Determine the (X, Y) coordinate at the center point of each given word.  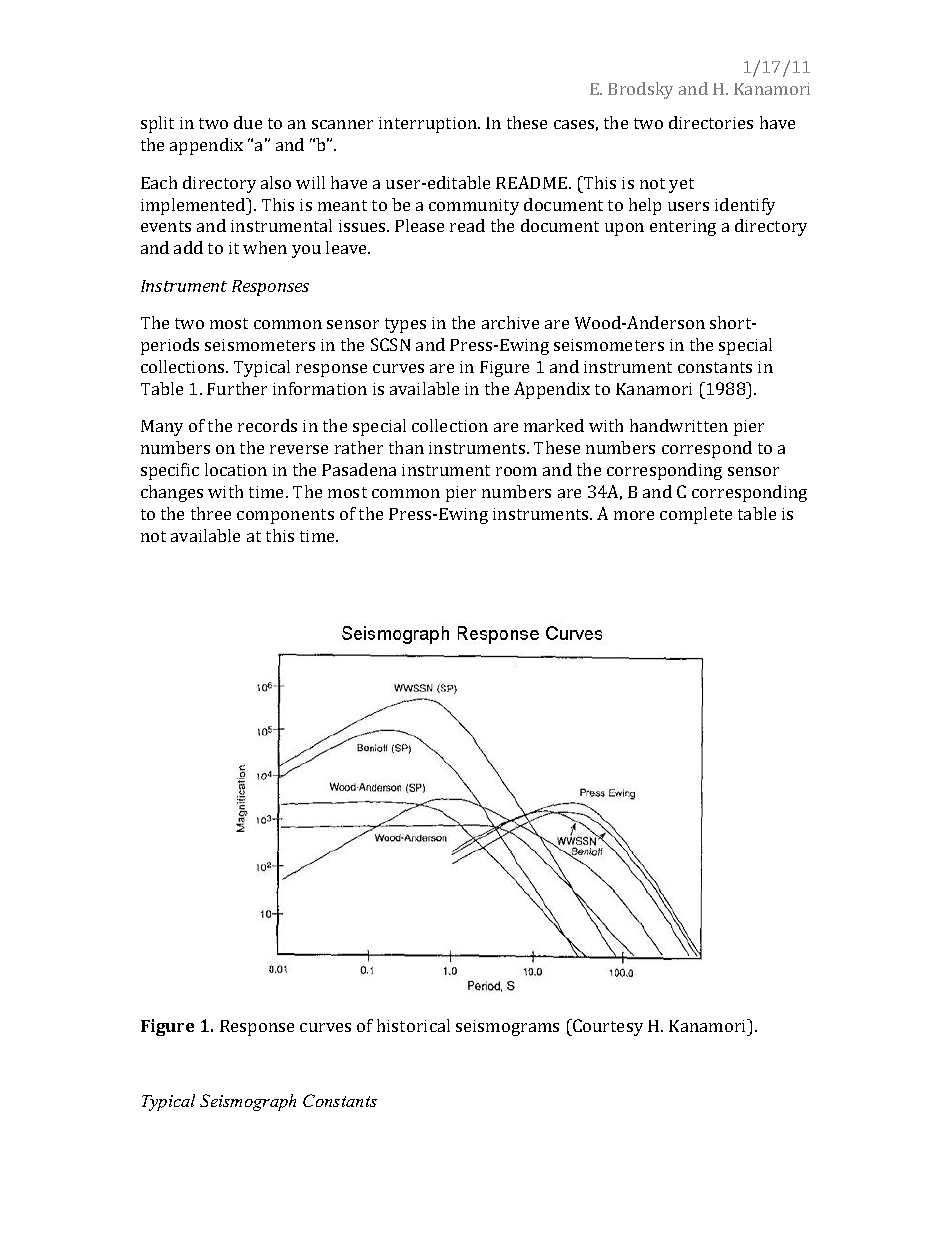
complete (696, 515)
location (236, 469)
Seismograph (248, 1102)
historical (413, 1025)
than (406, 447)
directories (711, 122)
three (211, 513)
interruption (429, 125)
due (248, 122)
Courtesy (607, 1027)
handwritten (679, 425)
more (634, 515)
